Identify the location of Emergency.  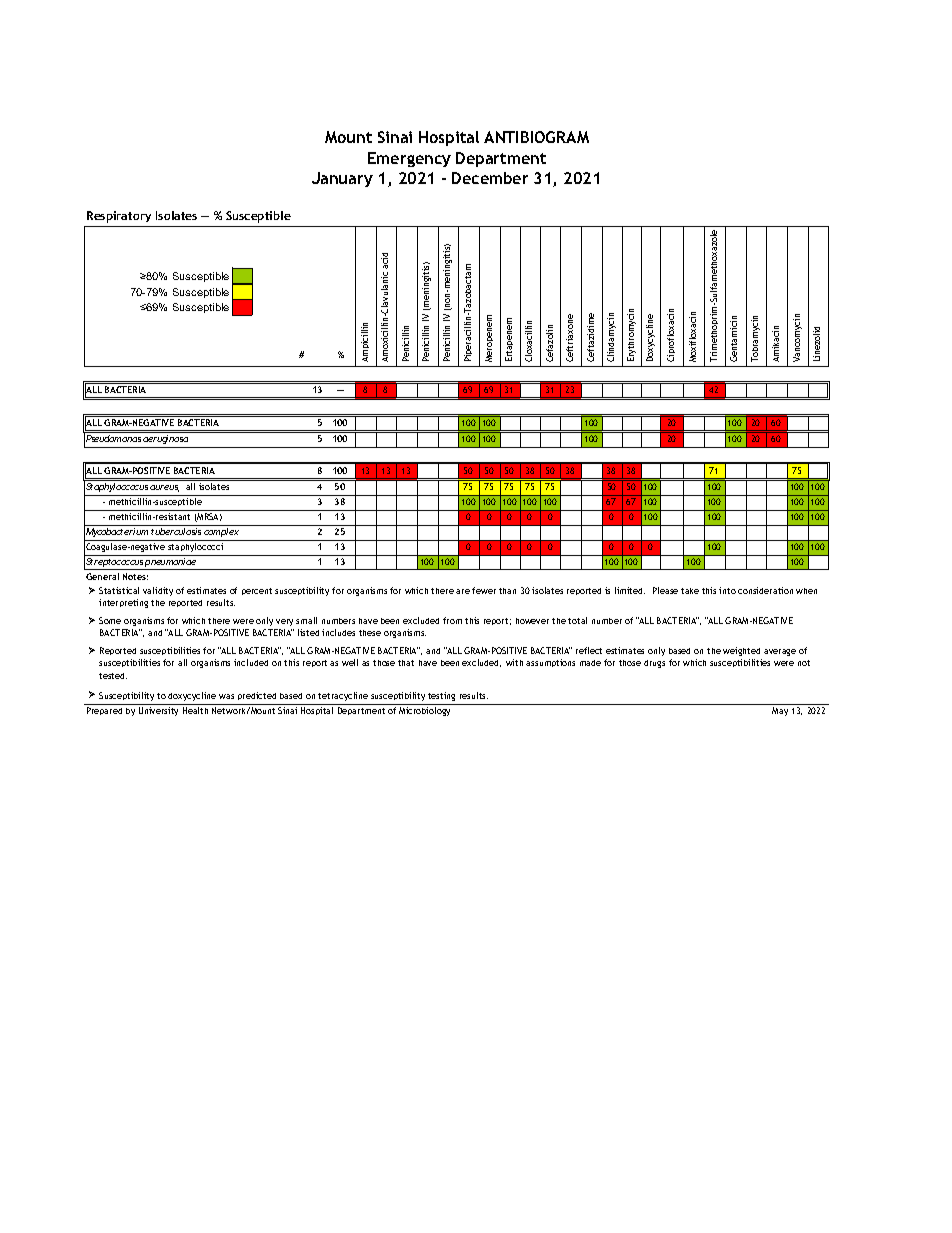
(409, 159).
